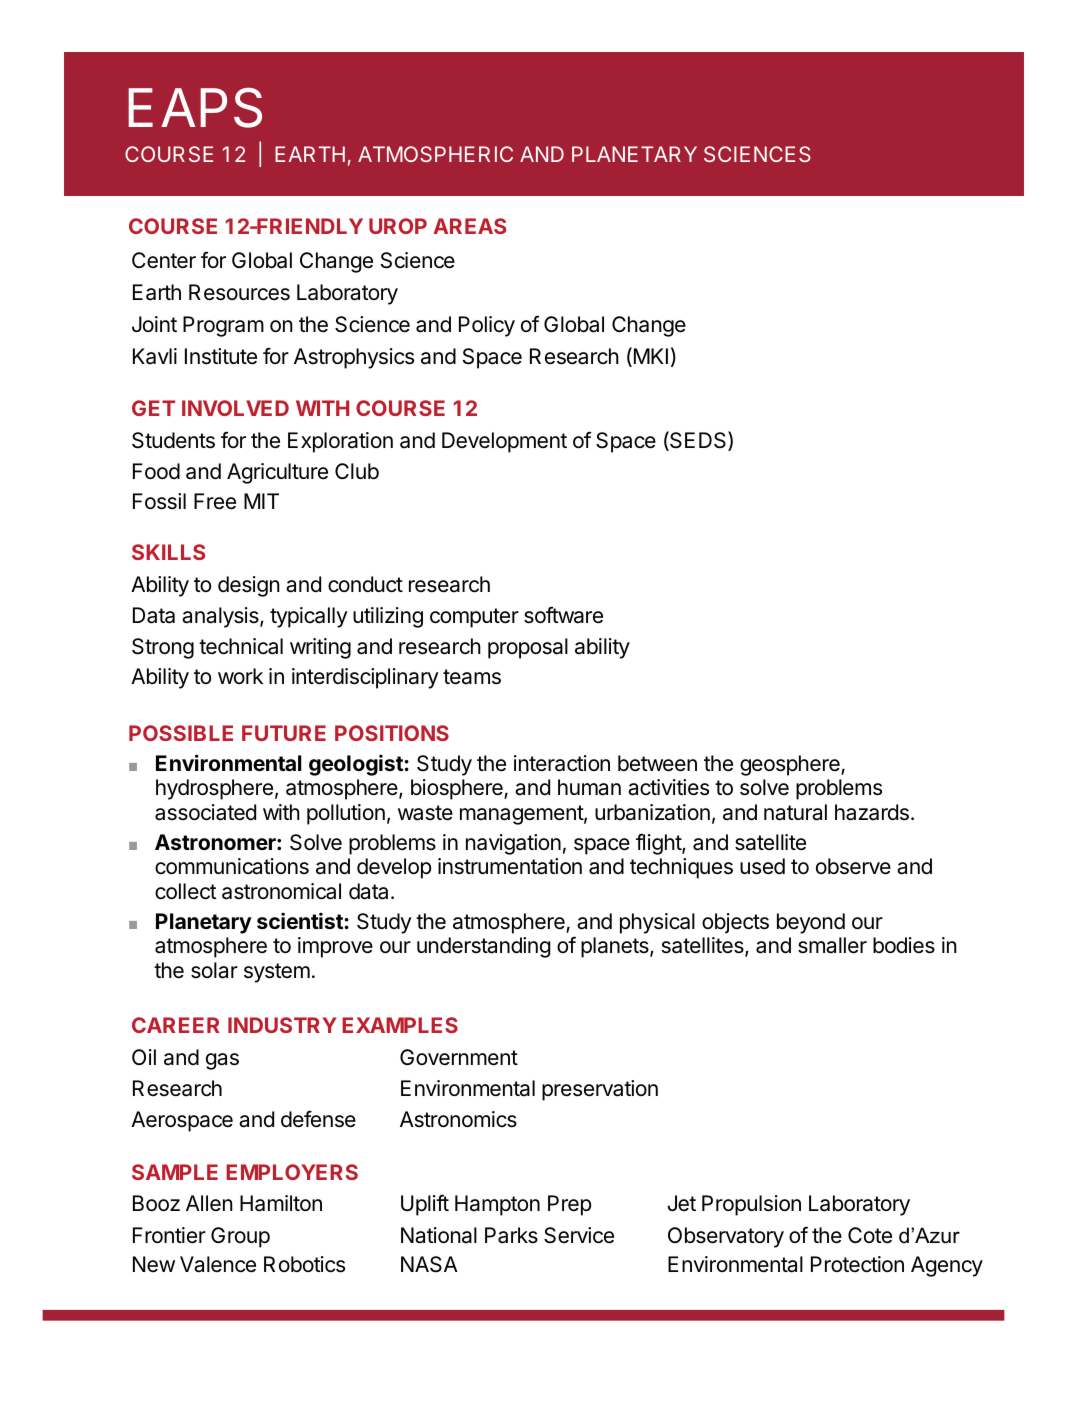  I want to click on software, so click(563, 615).
